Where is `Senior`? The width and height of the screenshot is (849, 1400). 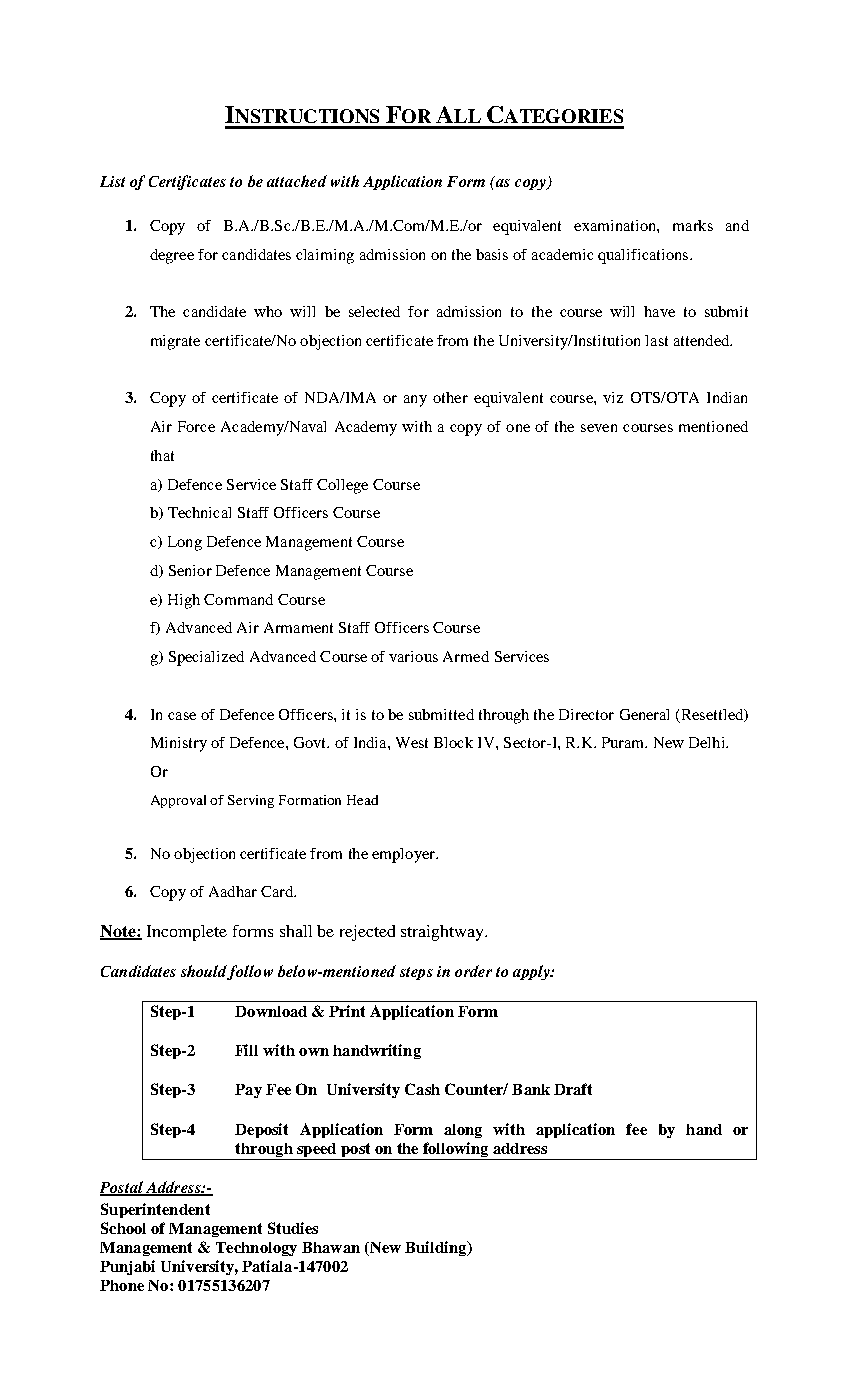
Senior is located at coordinates (190, 570).
